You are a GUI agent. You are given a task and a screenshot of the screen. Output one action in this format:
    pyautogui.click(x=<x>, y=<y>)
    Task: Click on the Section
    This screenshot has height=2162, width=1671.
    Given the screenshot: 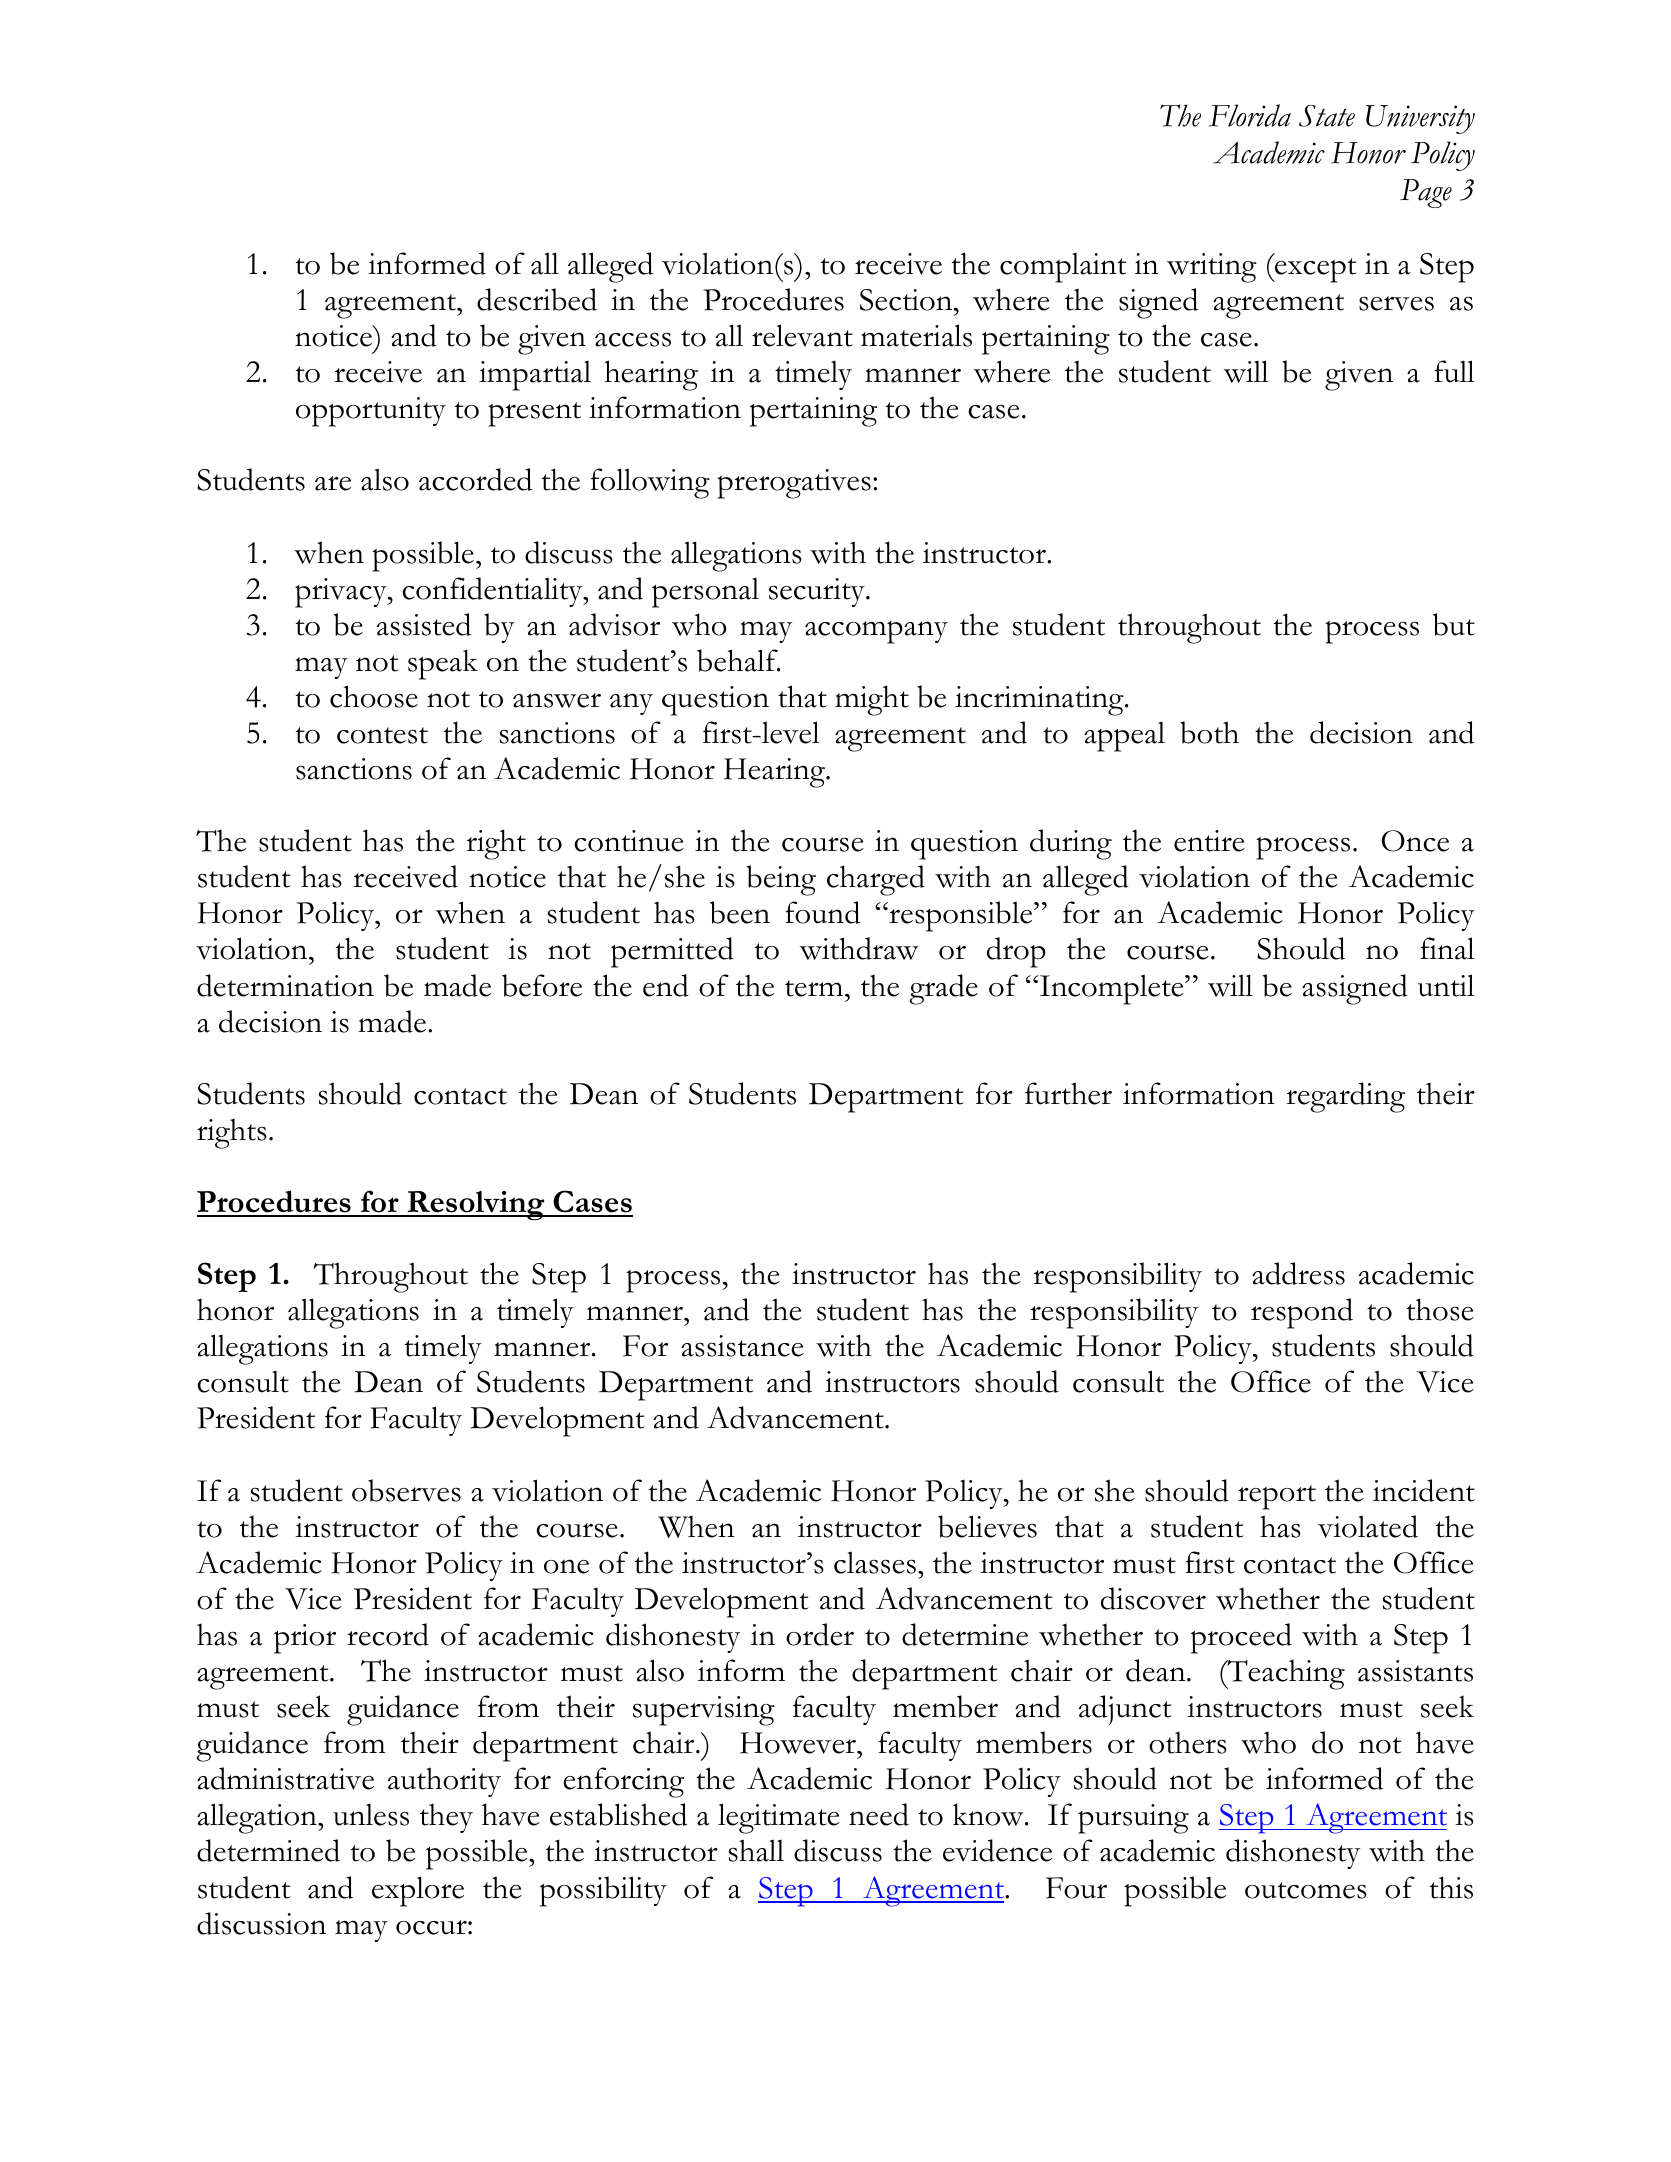 What is the action you would take?
    pyautogui.click(x=907, y=300)
